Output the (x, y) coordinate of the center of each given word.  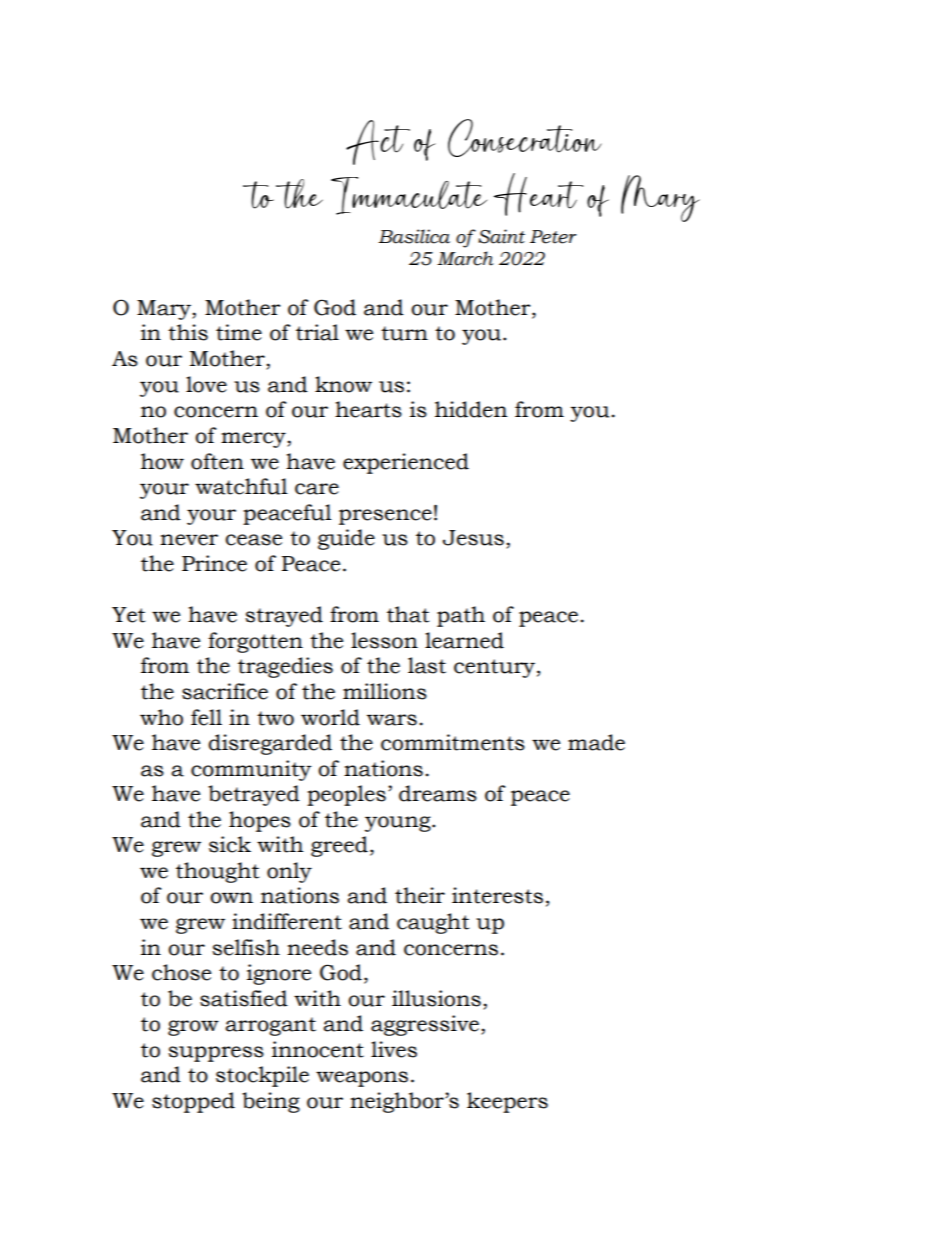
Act (378, 142)
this (188, 332)
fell (206, 717)
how (162, 461)
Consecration (525, 138)
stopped (193, 1102)
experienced (406, 463)
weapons (362, 1079)
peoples (346, 795)
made (596, 742)
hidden (471, 409)
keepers (507, 1102)
